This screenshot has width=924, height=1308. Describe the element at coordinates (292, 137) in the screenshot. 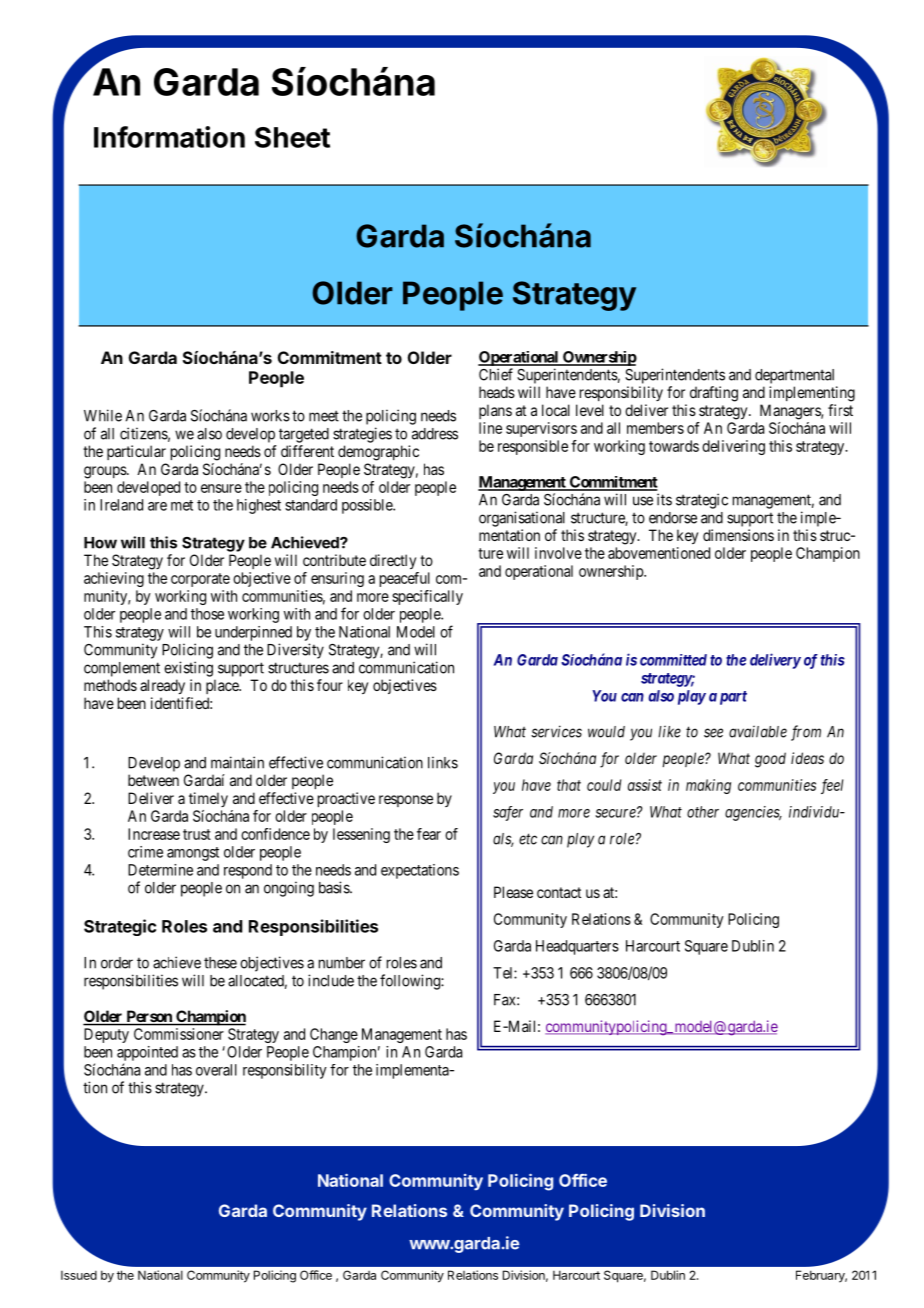

I see `Sheet` at that location.
